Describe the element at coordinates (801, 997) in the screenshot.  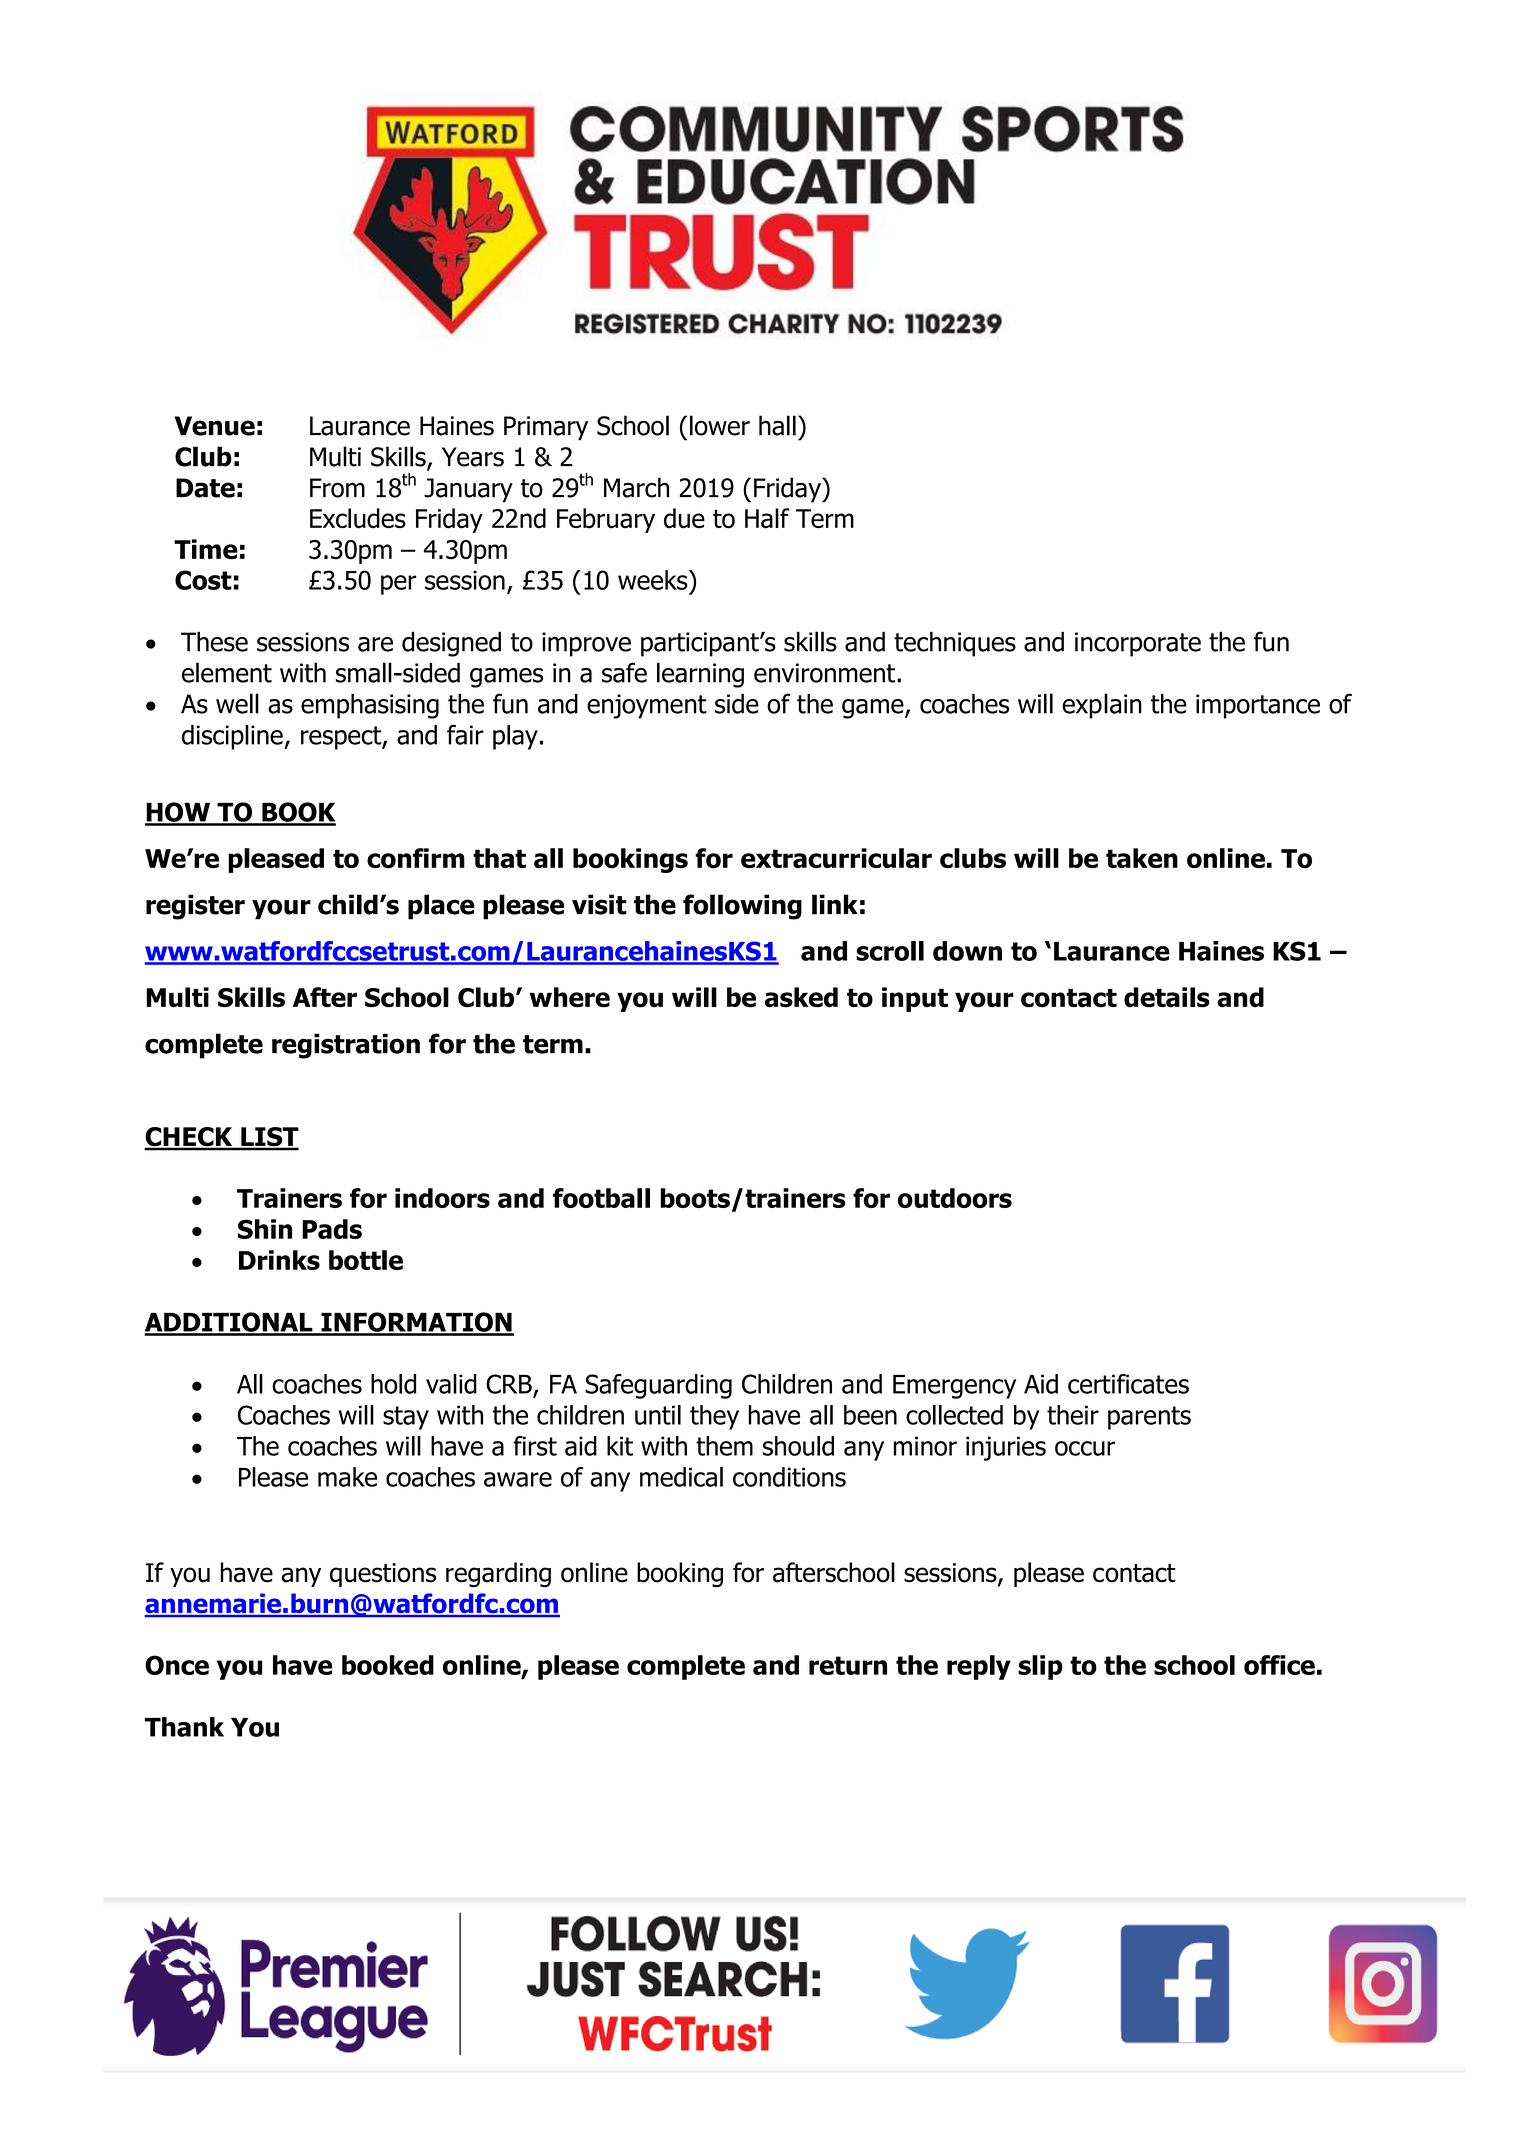
I see `asked` at that location.
